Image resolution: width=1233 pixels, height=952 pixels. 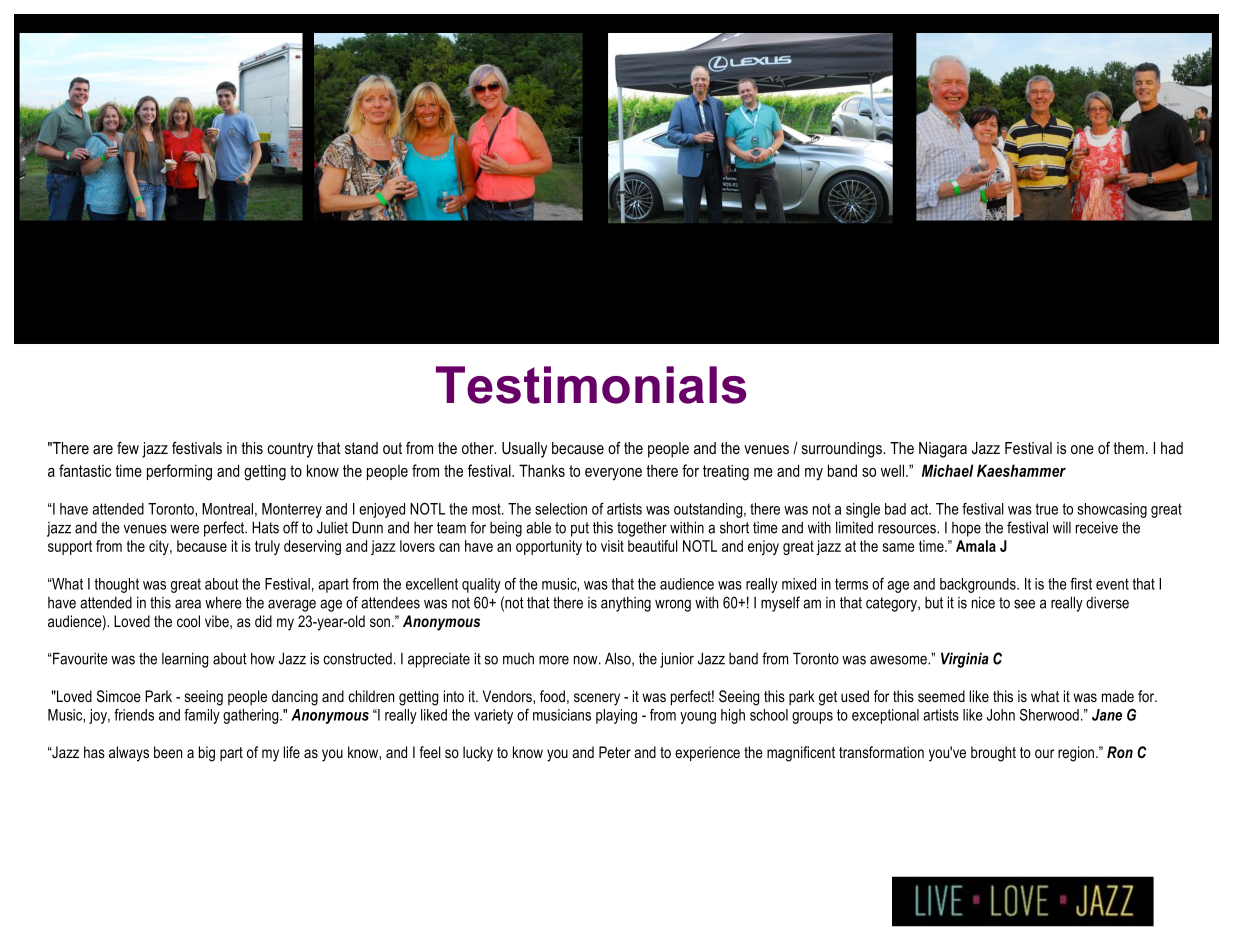 I want to click on anything, so click(x=626, y=604).
